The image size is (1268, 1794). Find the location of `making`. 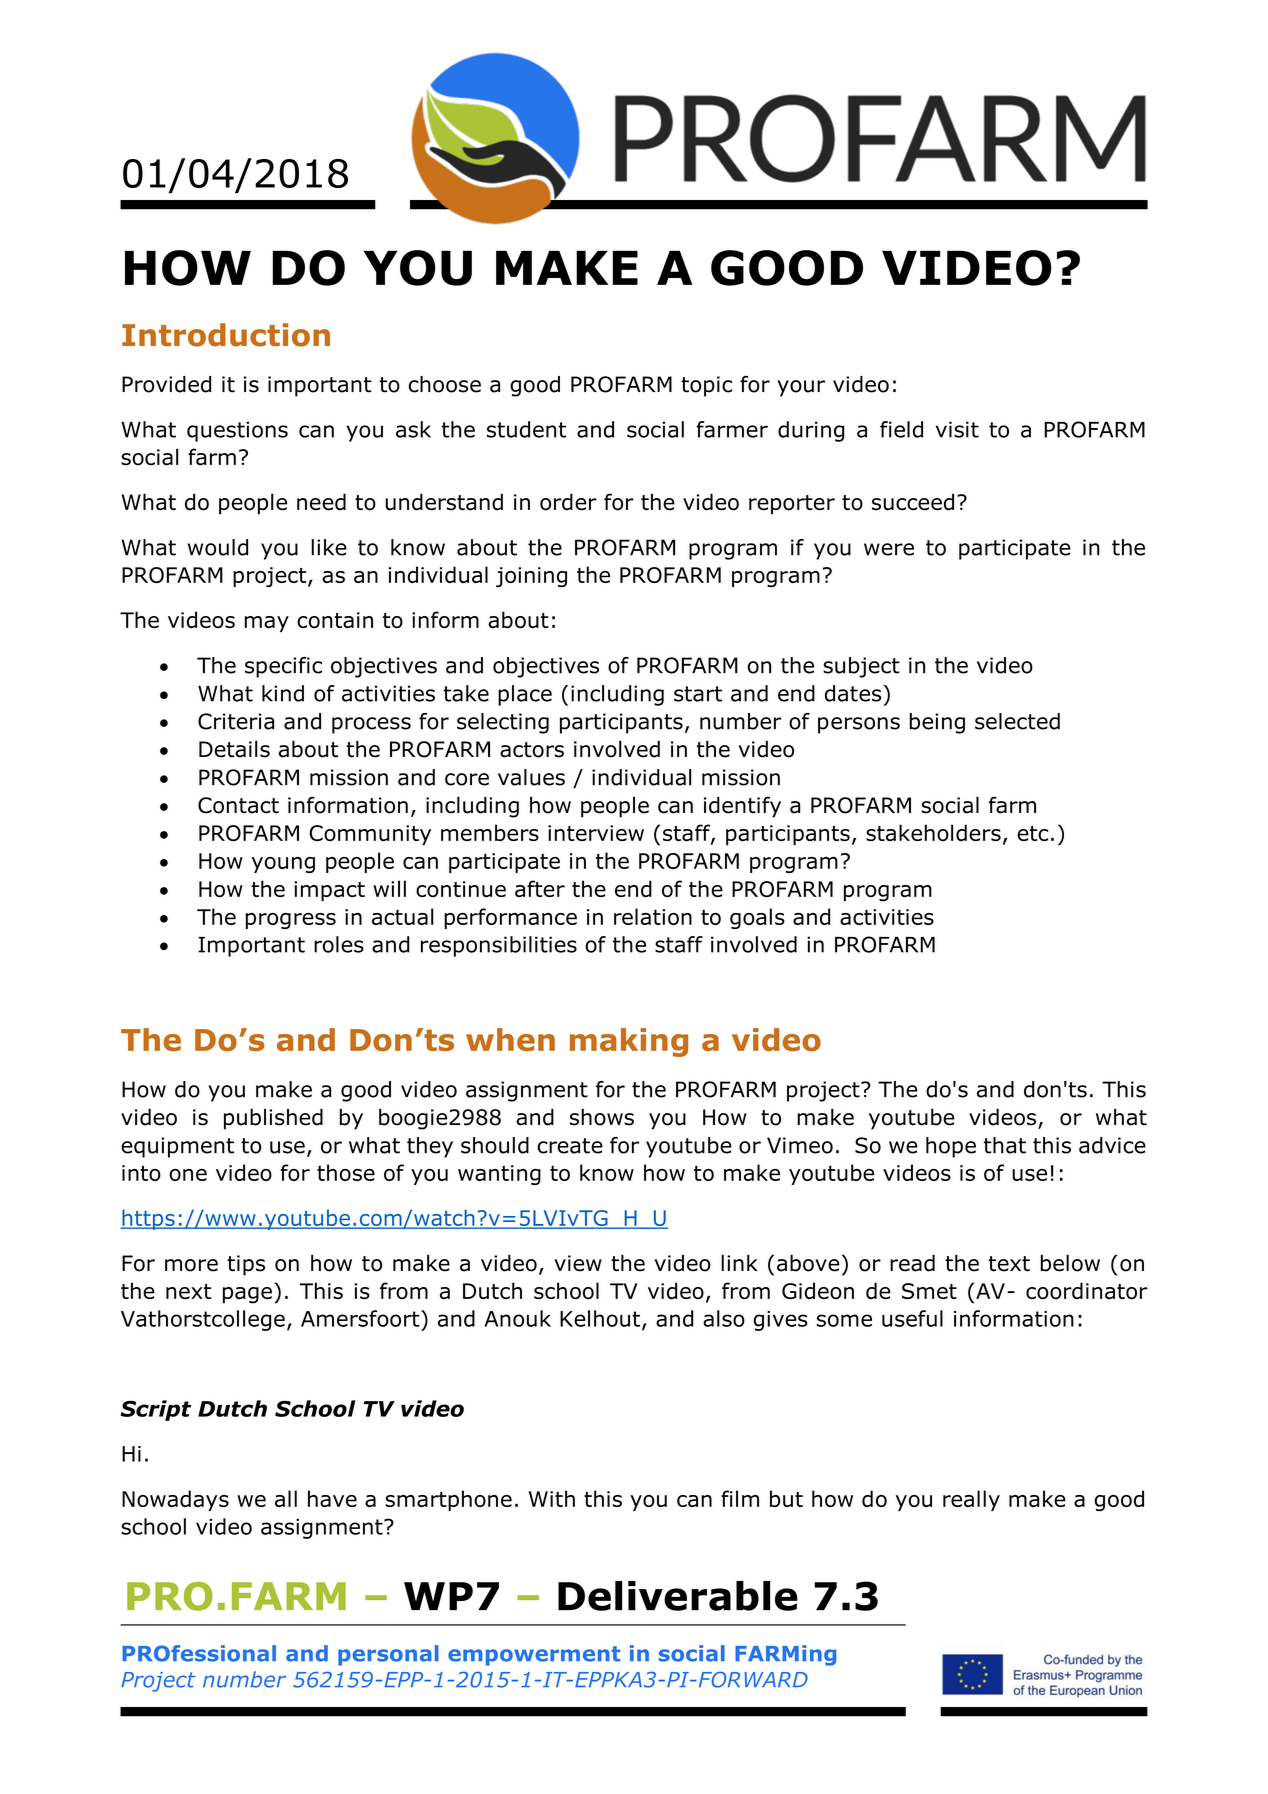

making is located at coordinates (629, 1042).
